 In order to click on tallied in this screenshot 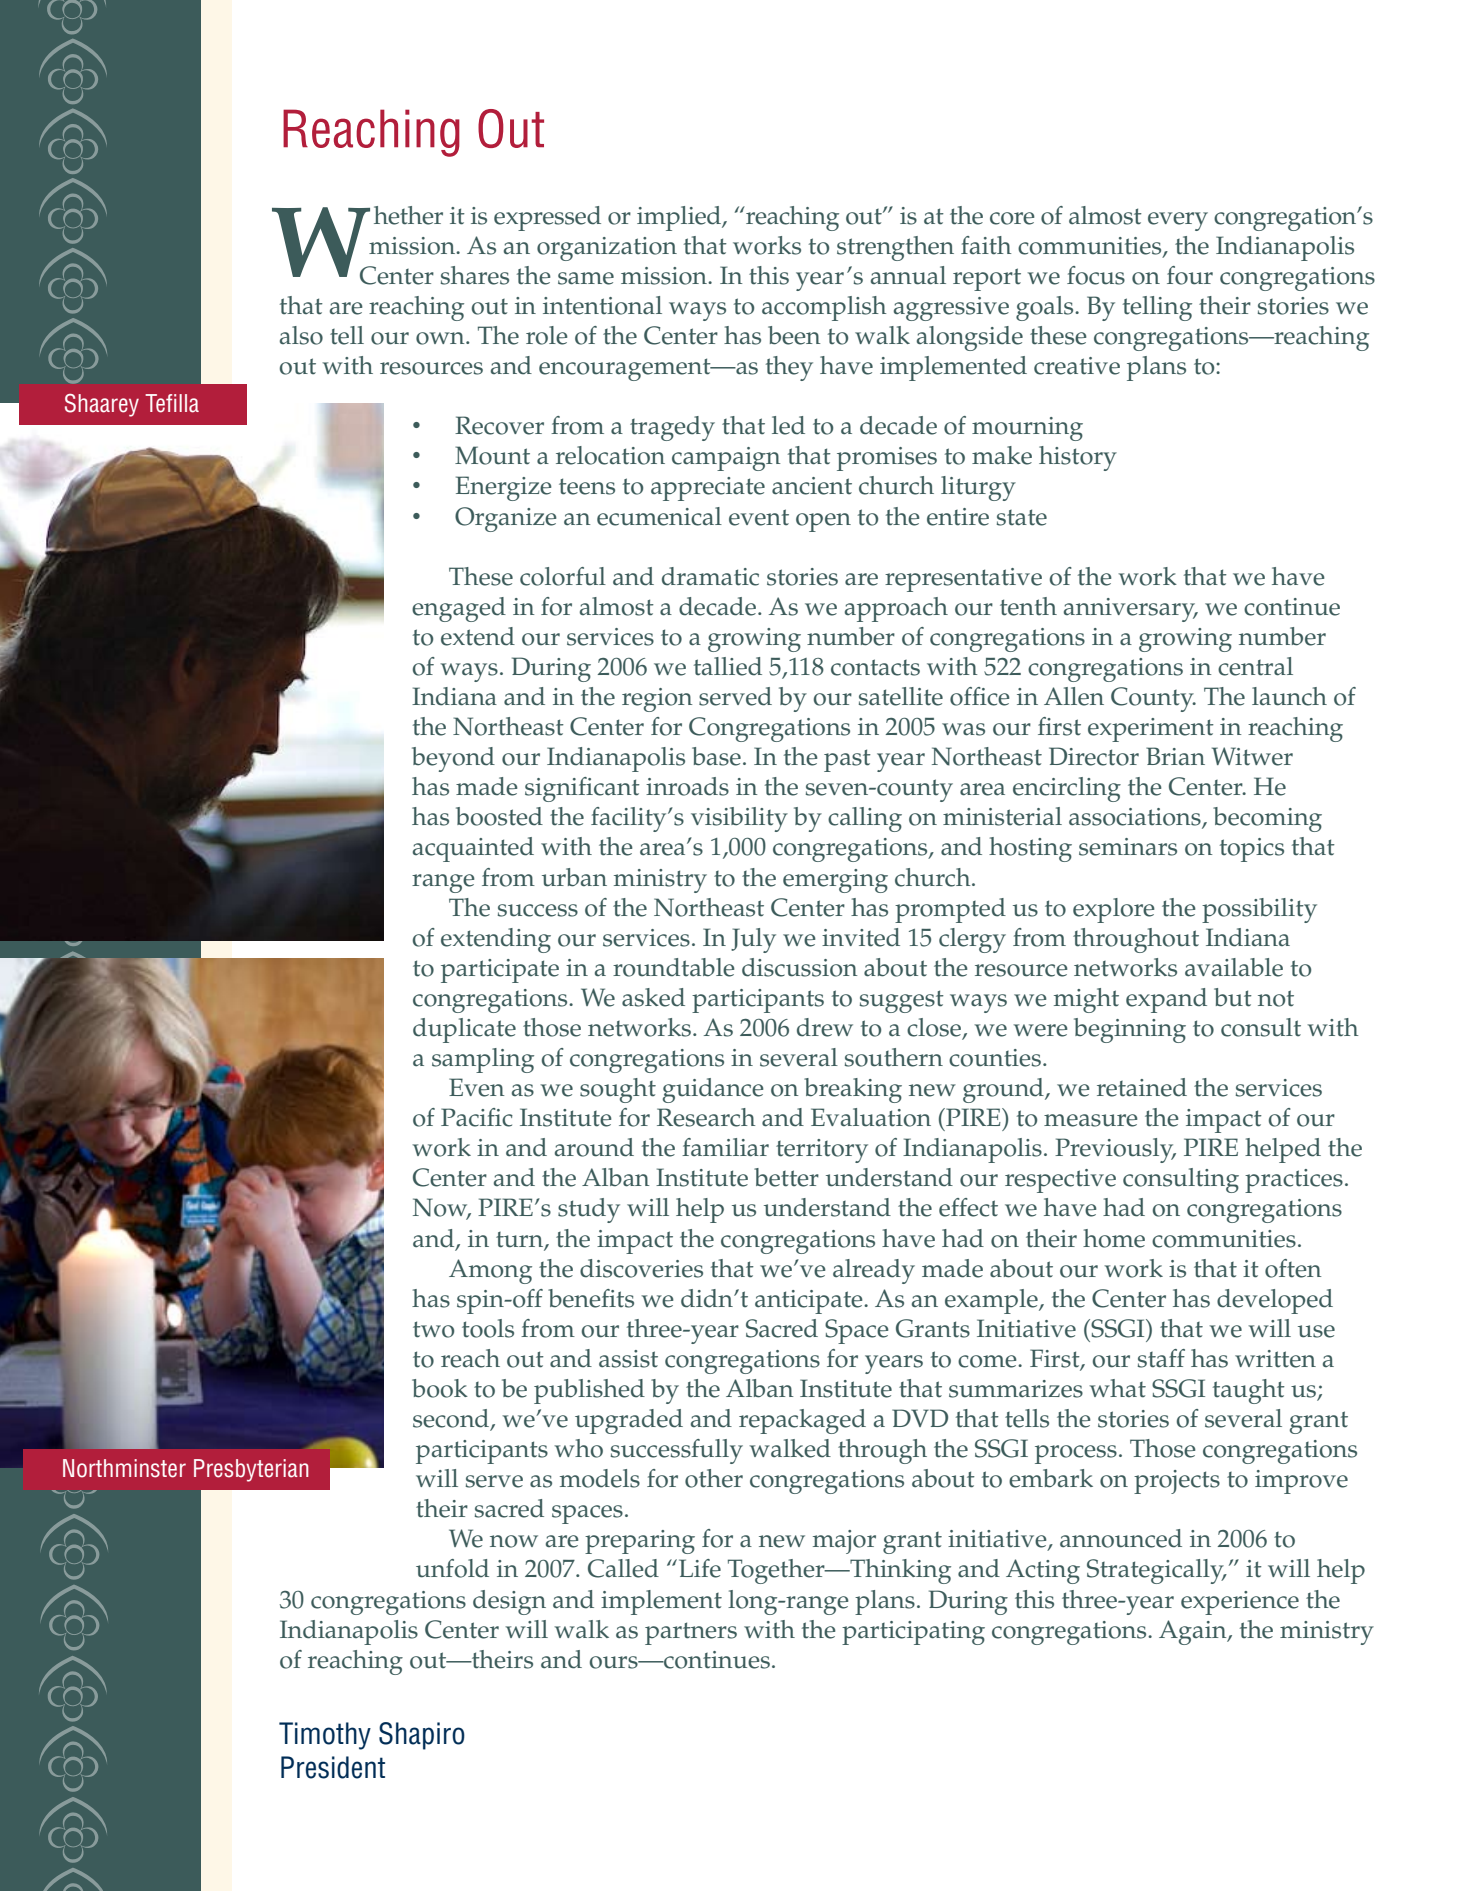, I will do `click(728, 666)`.
